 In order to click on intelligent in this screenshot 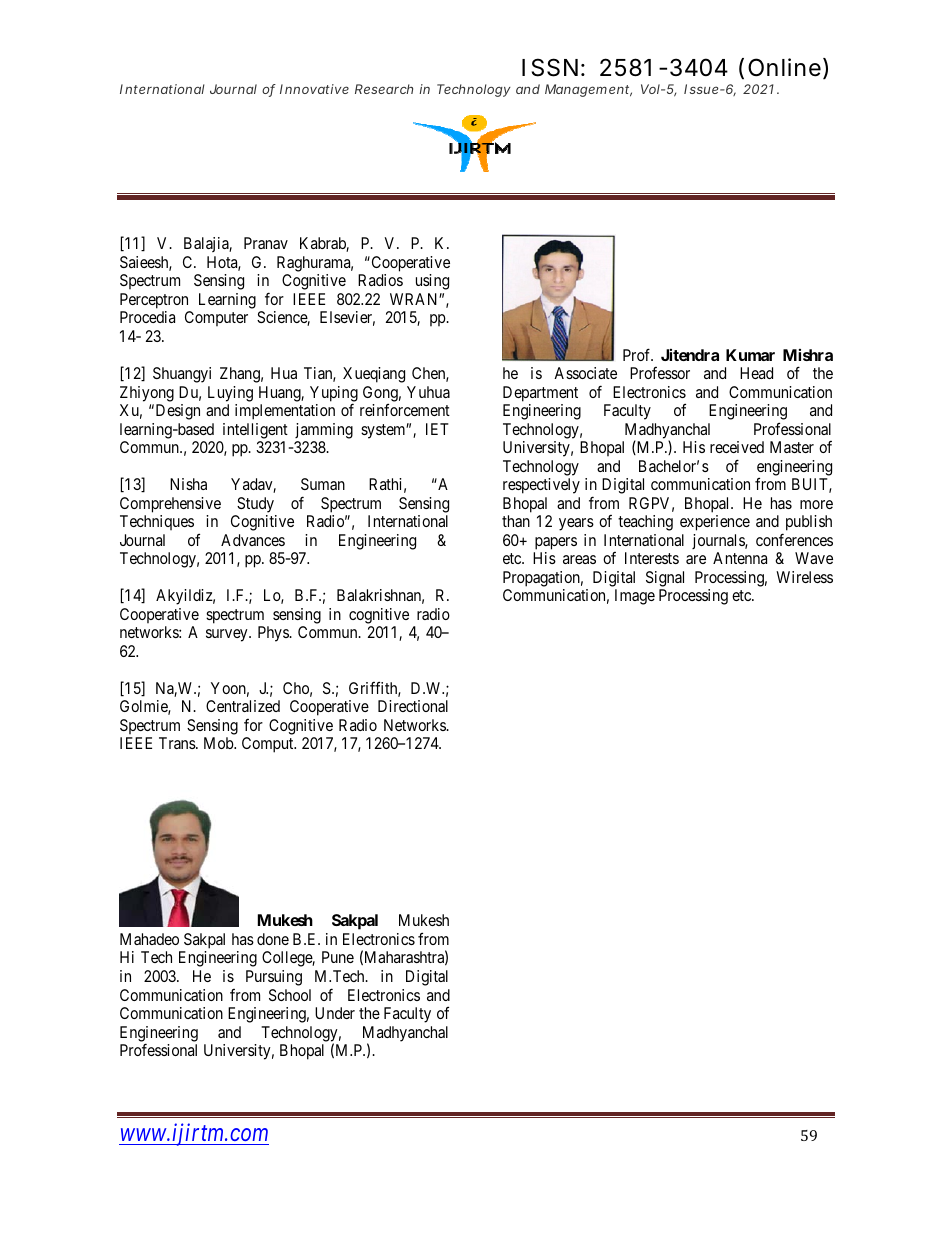, I will do `click(255, 431)`.
